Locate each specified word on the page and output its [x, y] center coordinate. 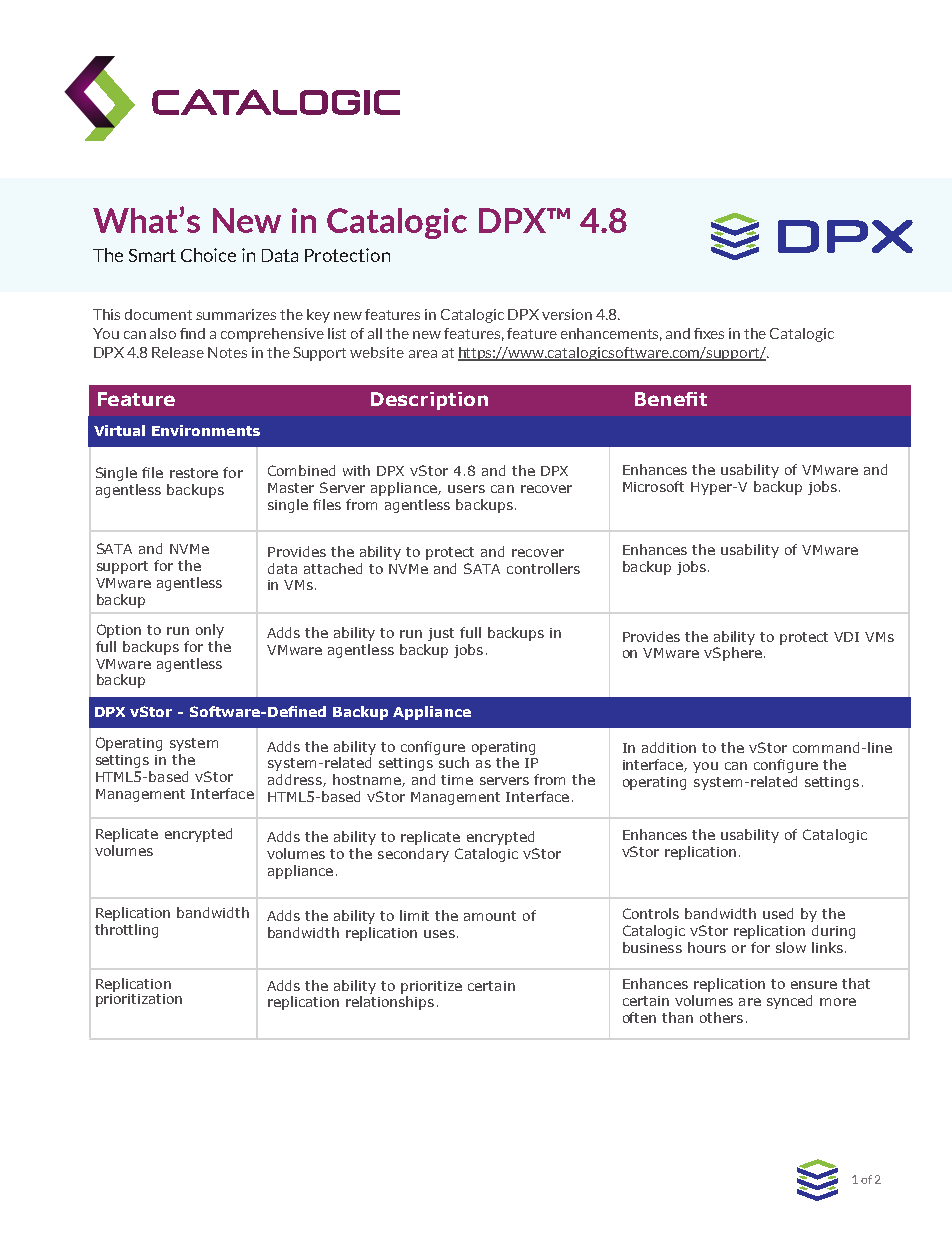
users [466, 489]
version [567, 314]
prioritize [431, 987]
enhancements [611, 334]
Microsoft [653, 486]
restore [194, 473]
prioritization [139, 1000]
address [296, 780]
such [454, 762]
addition [669, 747]
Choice [208, 255]
